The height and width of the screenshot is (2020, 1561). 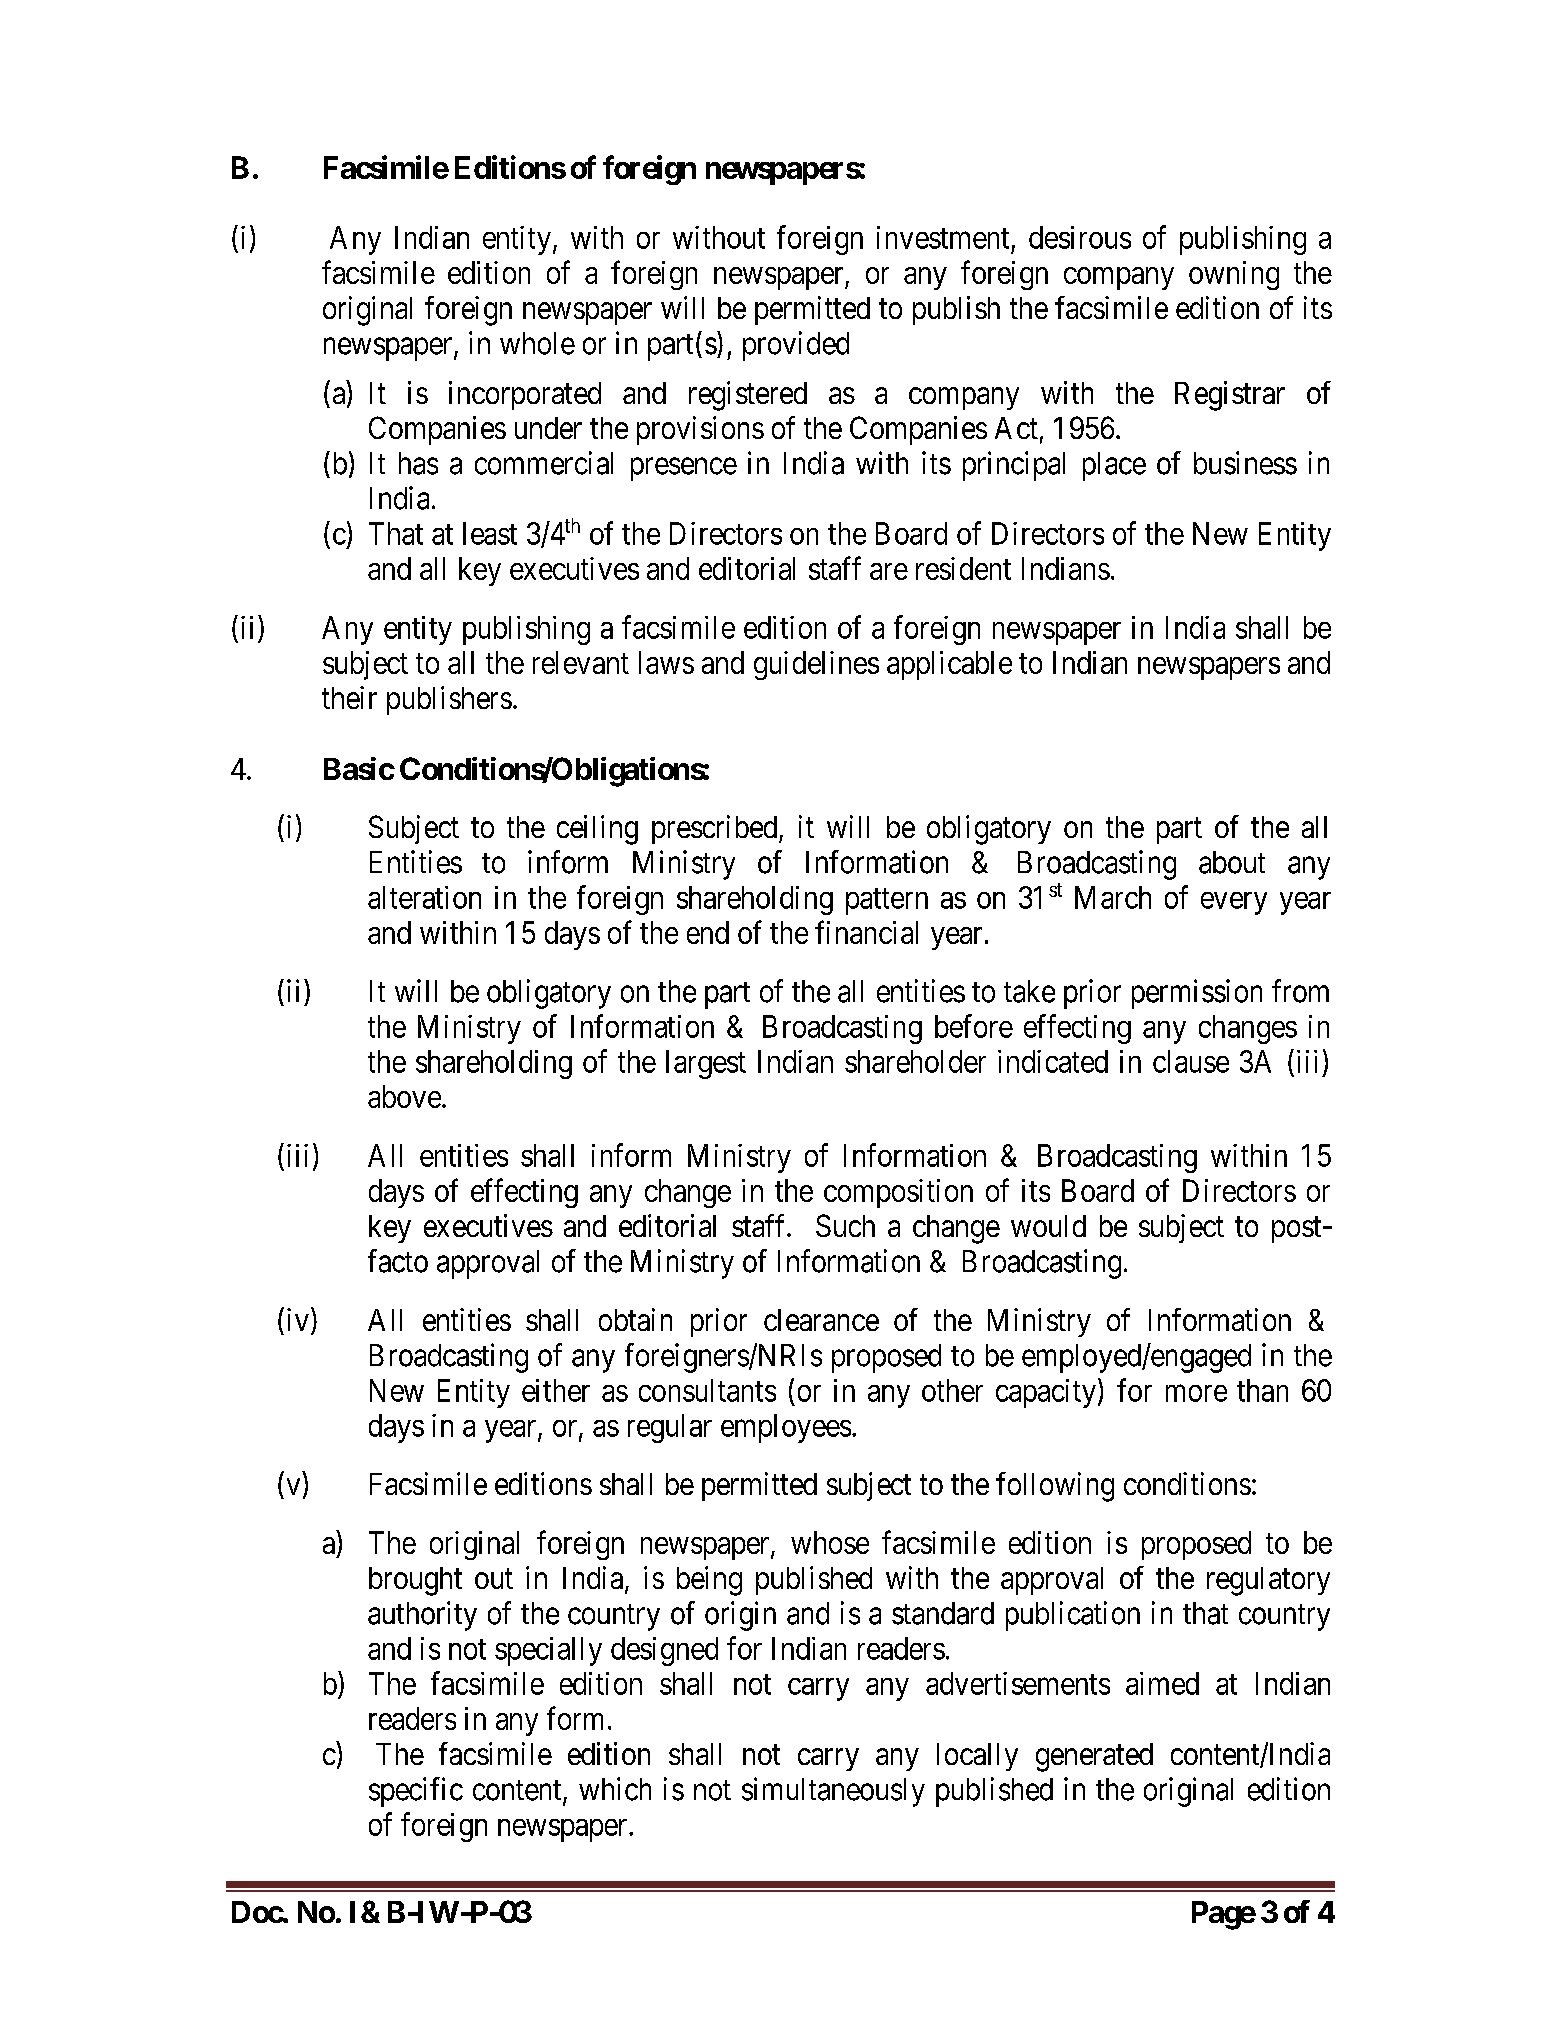 What do you see at coordinates (796, 346) in the screenshot?
I see `provided` at bounding box center [796, 346].
